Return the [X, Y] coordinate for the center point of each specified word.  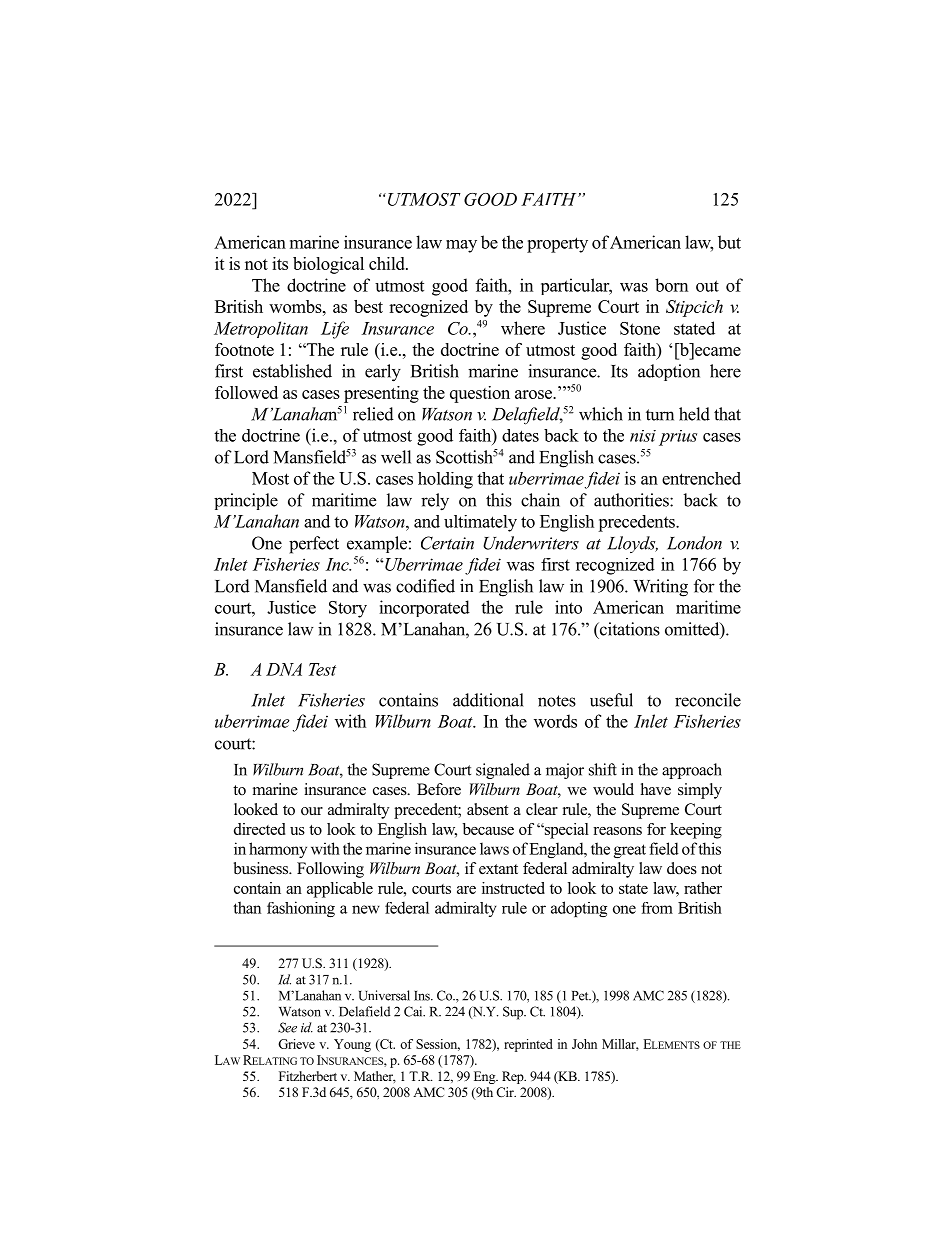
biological [328, 265]
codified [425, 586]
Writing [660, 588]
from [657, 908]
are [466, 890]
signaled [503, 771]
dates [520, 435]
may [461, 246]
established [292, 371]
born [671, 285]
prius [678, 438]
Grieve [296, 1044]
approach [692, 771]
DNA [284, 669]
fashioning [301, 909]
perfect [314, 545]
